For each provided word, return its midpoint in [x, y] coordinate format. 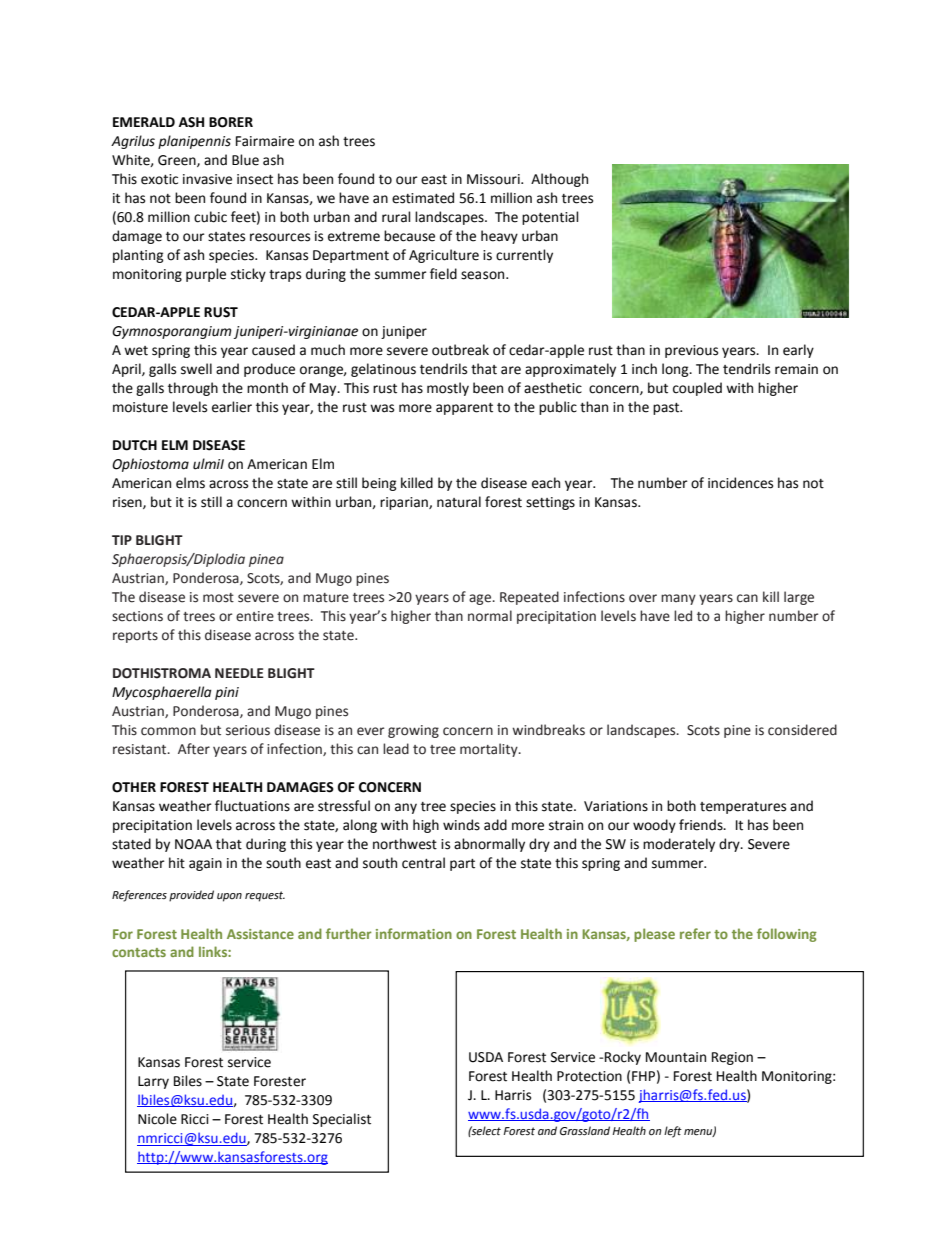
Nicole [157, 1119]
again [205, 864]
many [678, 599]
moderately [679, 845]
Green [178, 161]
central [423, 863]
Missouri [494, 179]
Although [559, 180]
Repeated [529, 598]
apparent [464, 409]
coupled [697, 389]
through [193, 389]
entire [255, 616]
